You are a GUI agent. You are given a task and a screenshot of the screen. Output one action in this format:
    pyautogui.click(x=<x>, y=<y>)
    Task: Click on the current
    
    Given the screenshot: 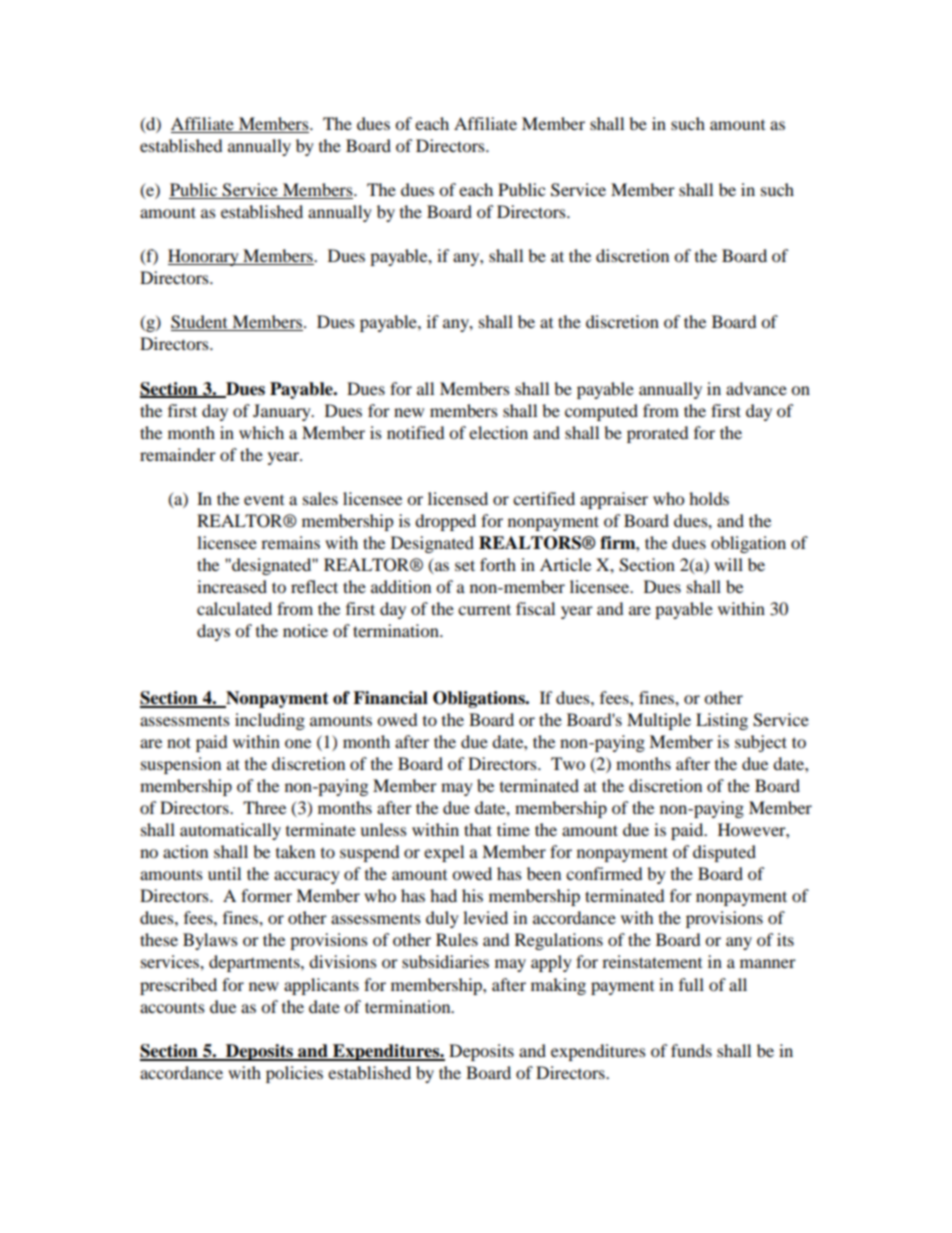 What is the action you would take?
    pyautogui.click(x=484, y=609)
